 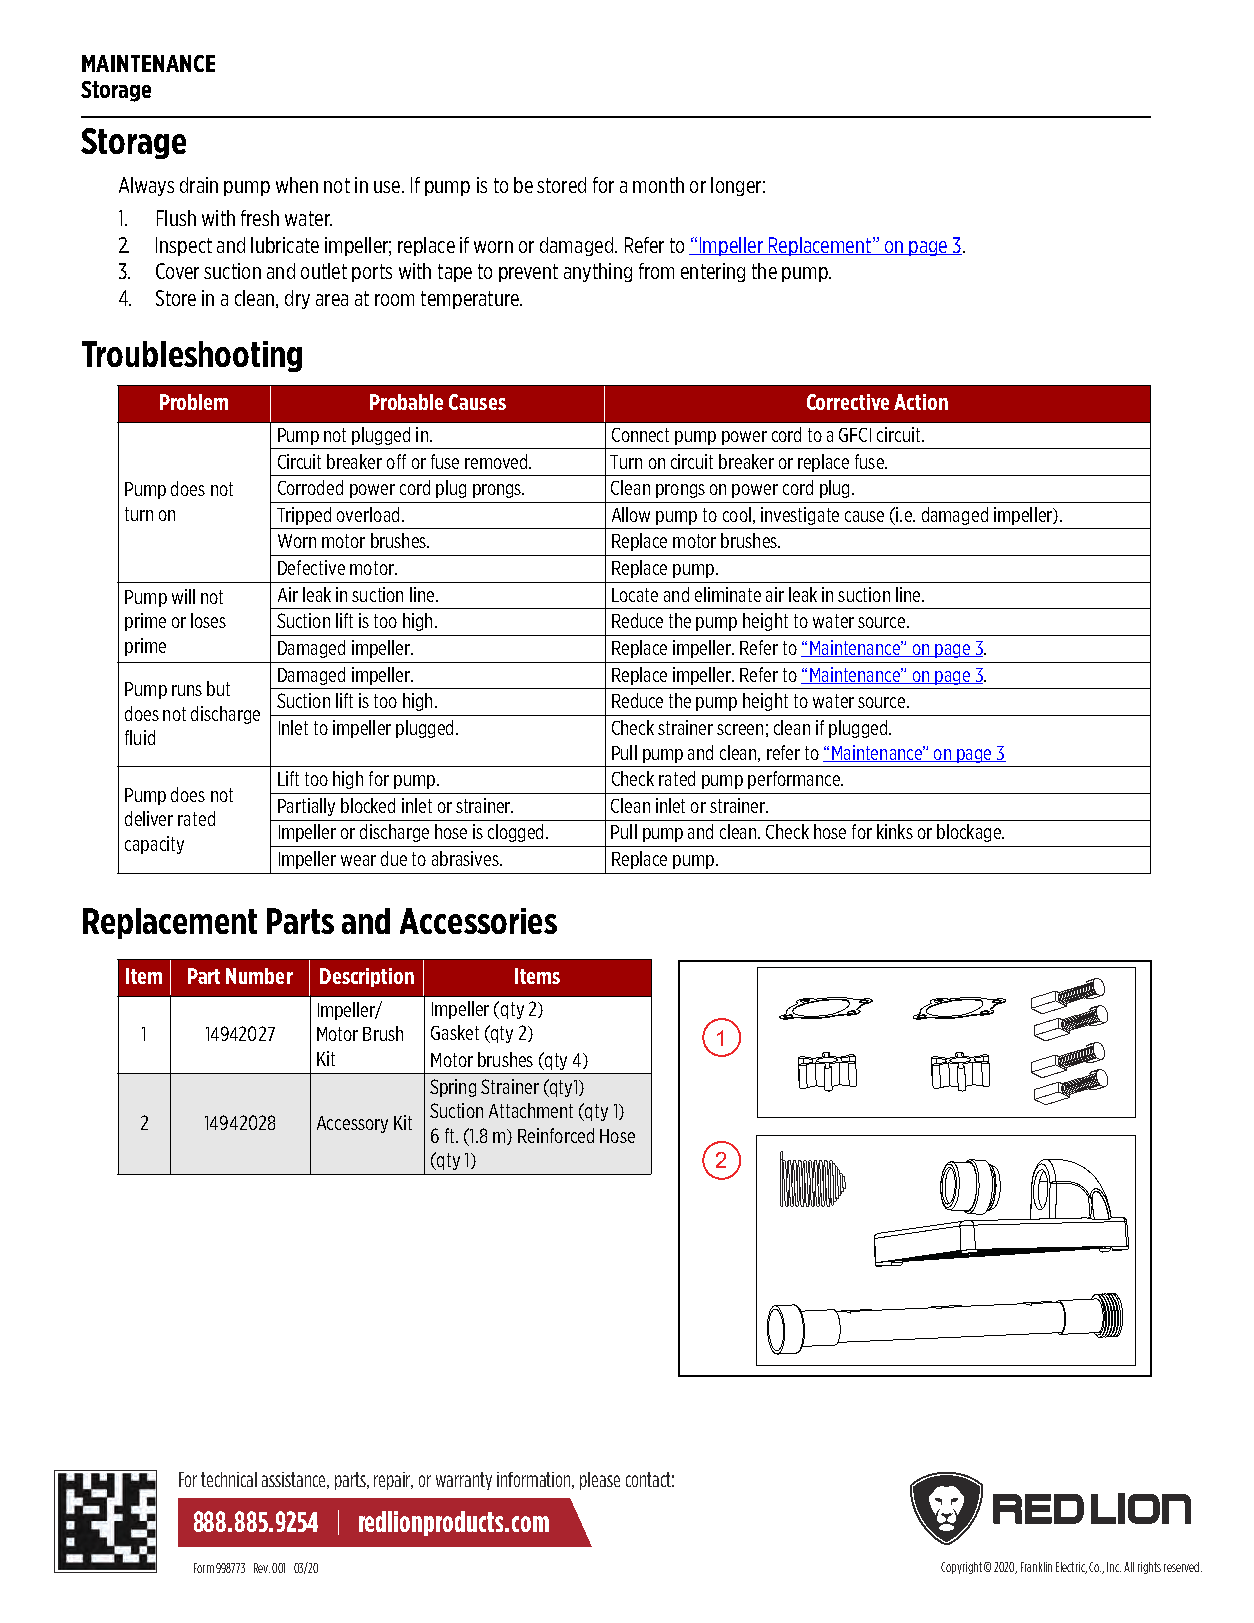 I want to click on month, so click(x=658, y=185).
